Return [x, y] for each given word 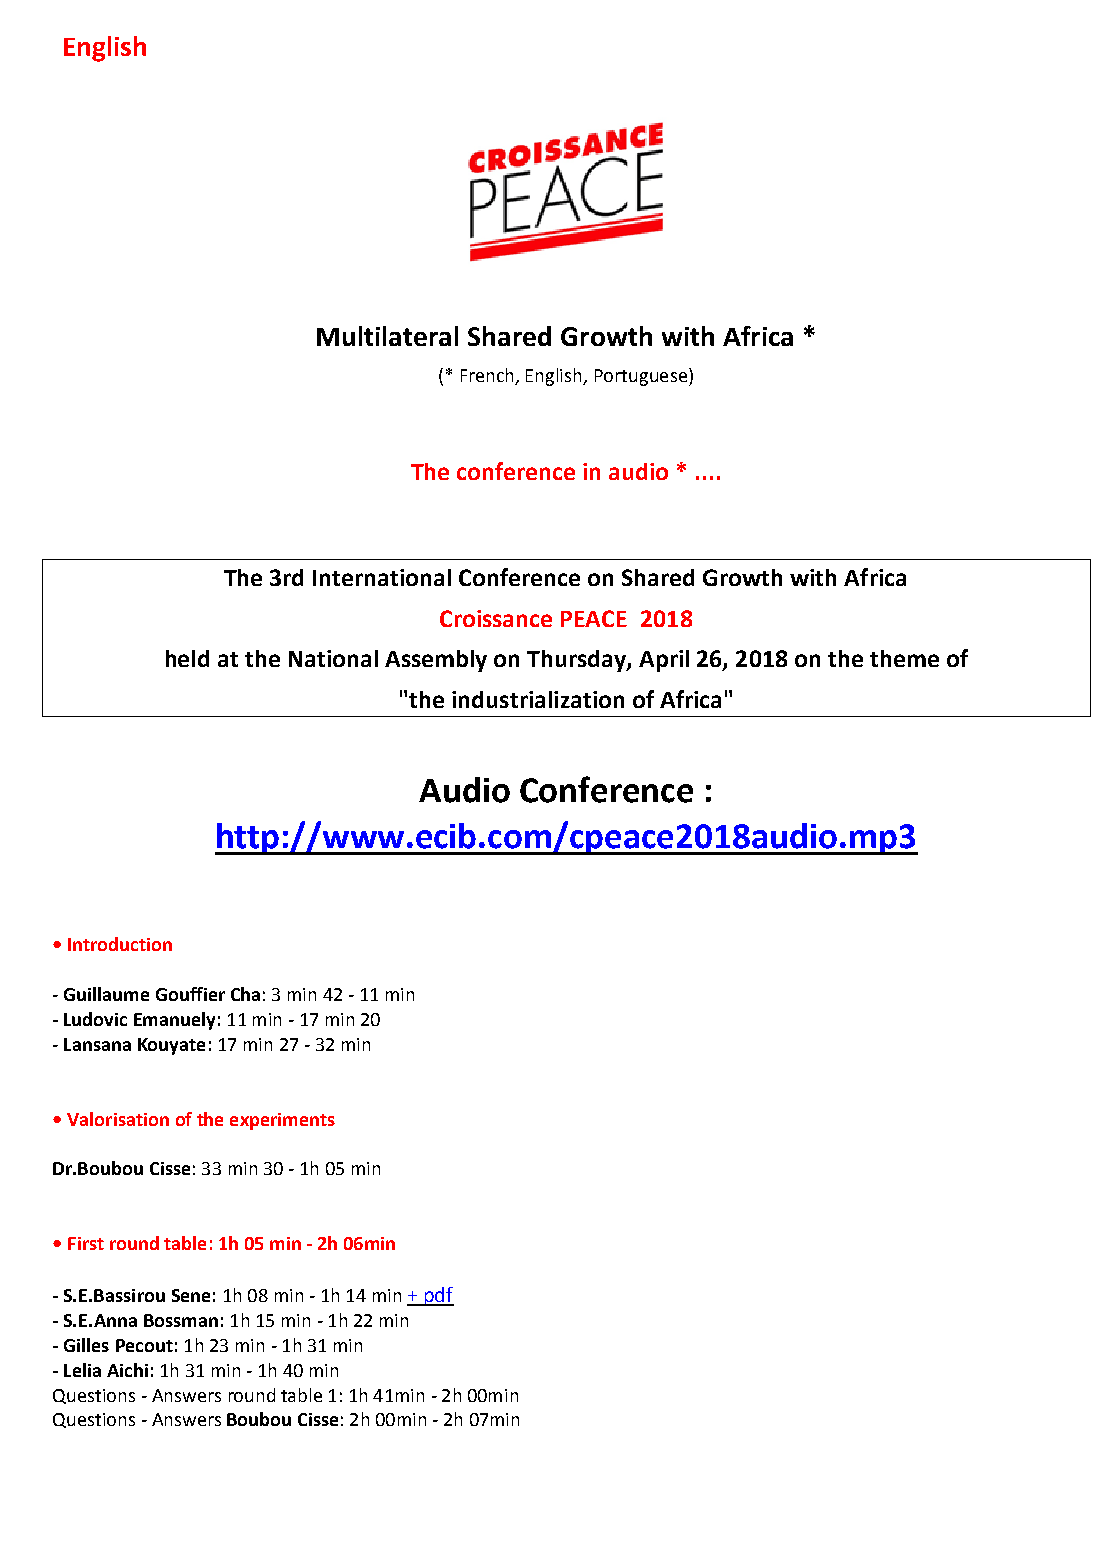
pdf [438, 1296]
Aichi [127, 1370]
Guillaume [106, 994]
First [86, 1243]
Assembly [436, 661]
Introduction [120, 944]
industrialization [538, 699]
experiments [282, 1121]
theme [904, 658]
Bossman [181, 1320]
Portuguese [641, 377]
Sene [191, 1295]
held [187, 658]
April [664, 661]
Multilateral [387, 336]
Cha [245, 994]
